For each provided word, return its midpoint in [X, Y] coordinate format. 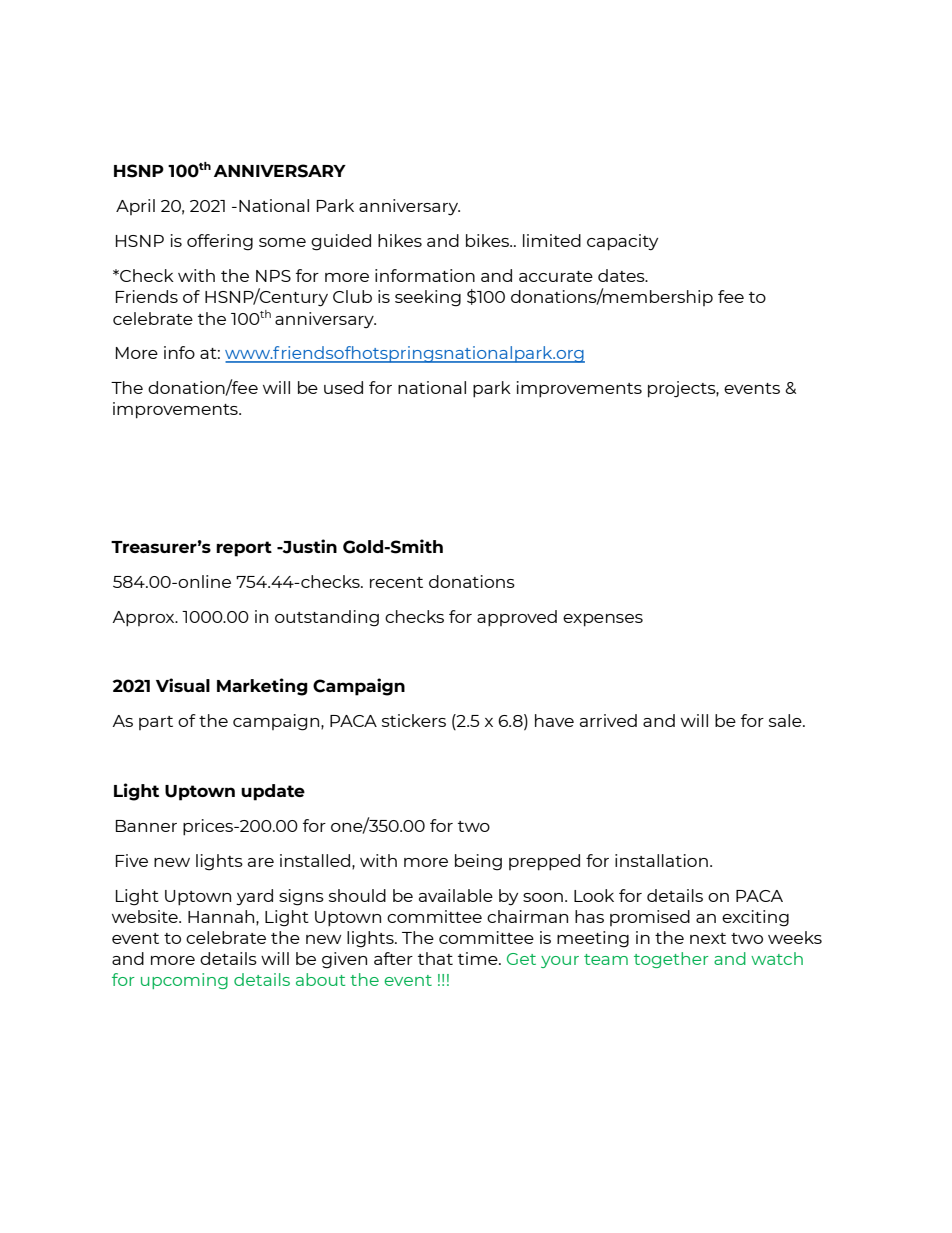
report [244, 549]
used [343, 387]
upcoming [184, 981]
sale [786, 720]
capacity [622, 242]
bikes [489, 240]
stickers [414, 720]
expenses [603, 620]
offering [220, 242]
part [156, 723]
